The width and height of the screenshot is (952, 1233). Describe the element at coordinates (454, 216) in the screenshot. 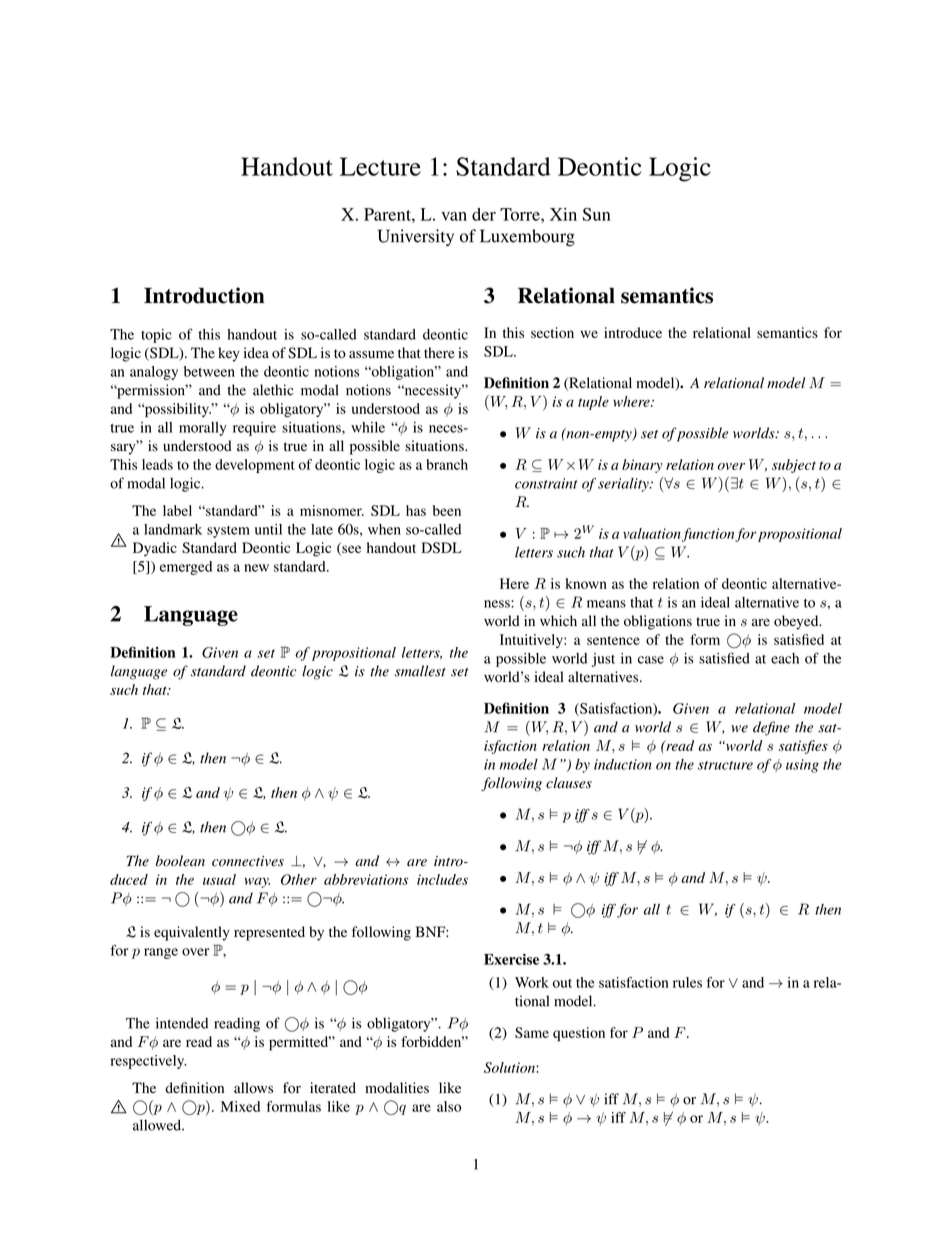

I see `van` at that location.
